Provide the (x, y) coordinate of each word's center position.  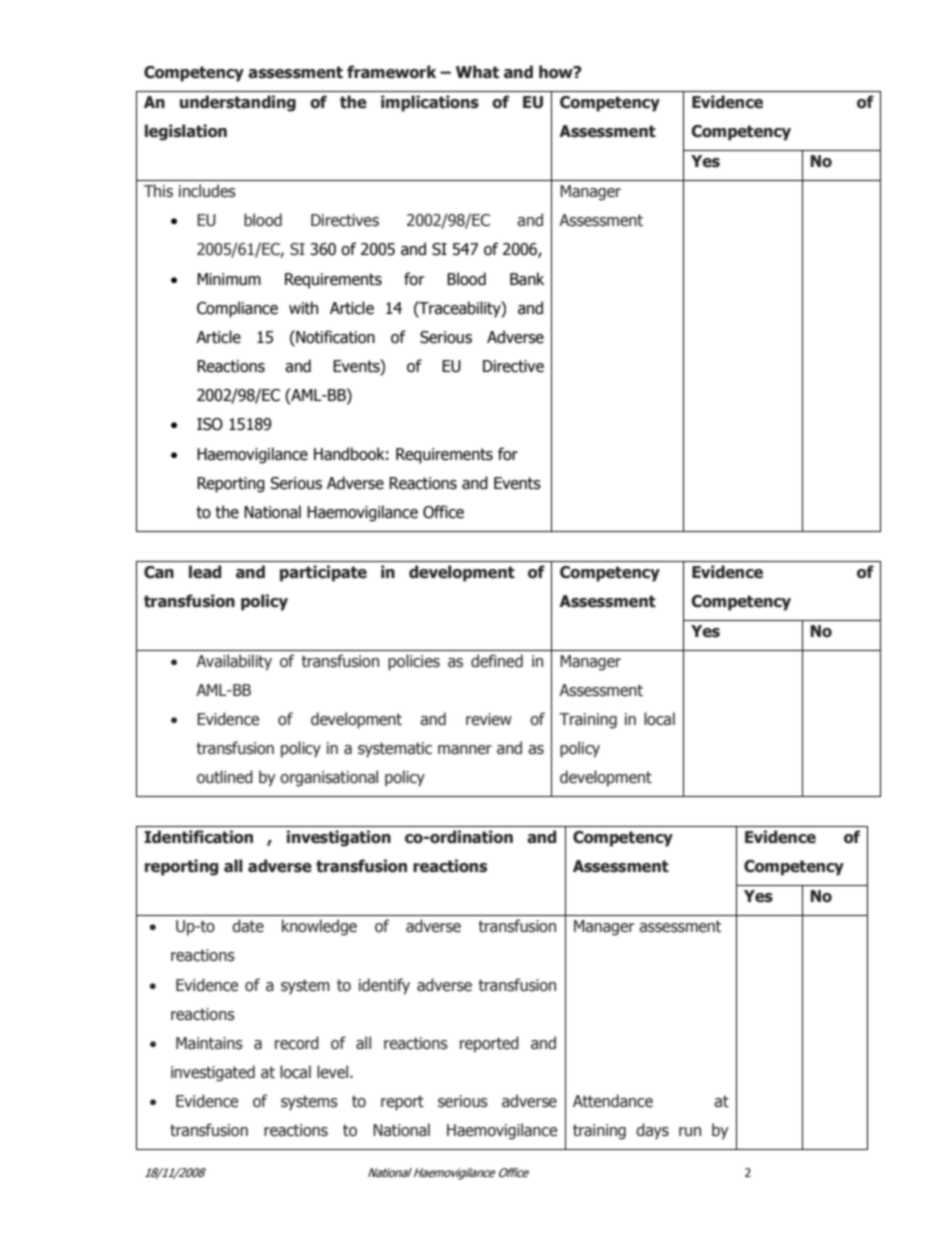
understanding (238, 103)
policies (414, 662)
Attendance (613, 1101)
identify (384, 986)
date (248, 926)
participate (323, 573)
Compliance (237, 309)
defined (497, 661)
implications (430, 103)
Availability (234, 662)
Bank (527, 279)
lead (205, 572)
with (303, 308)
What (477, 72)
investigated (213, 1073)
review (489, 719)
